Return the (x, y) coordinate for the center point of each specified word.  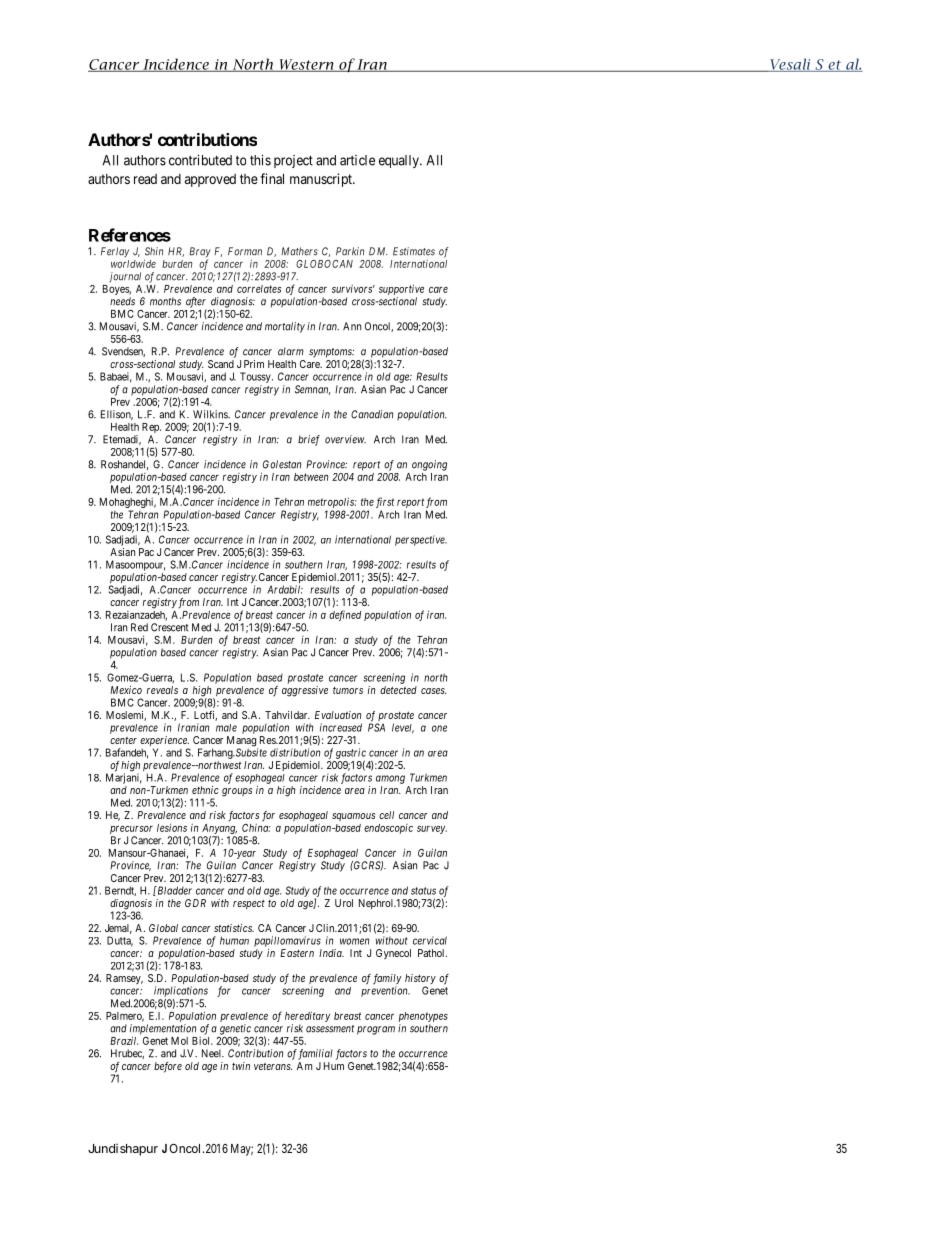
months (165, 301)
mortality (285, 327)
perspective (421, 540)
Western (306, 65)
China (256, 827)
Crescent (170, 627)
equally (400, 161)
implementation (163, 1030)
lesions (172, 827)
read (145, 179)
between (311, 477)
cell (386, 815)
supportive (401, 289)
